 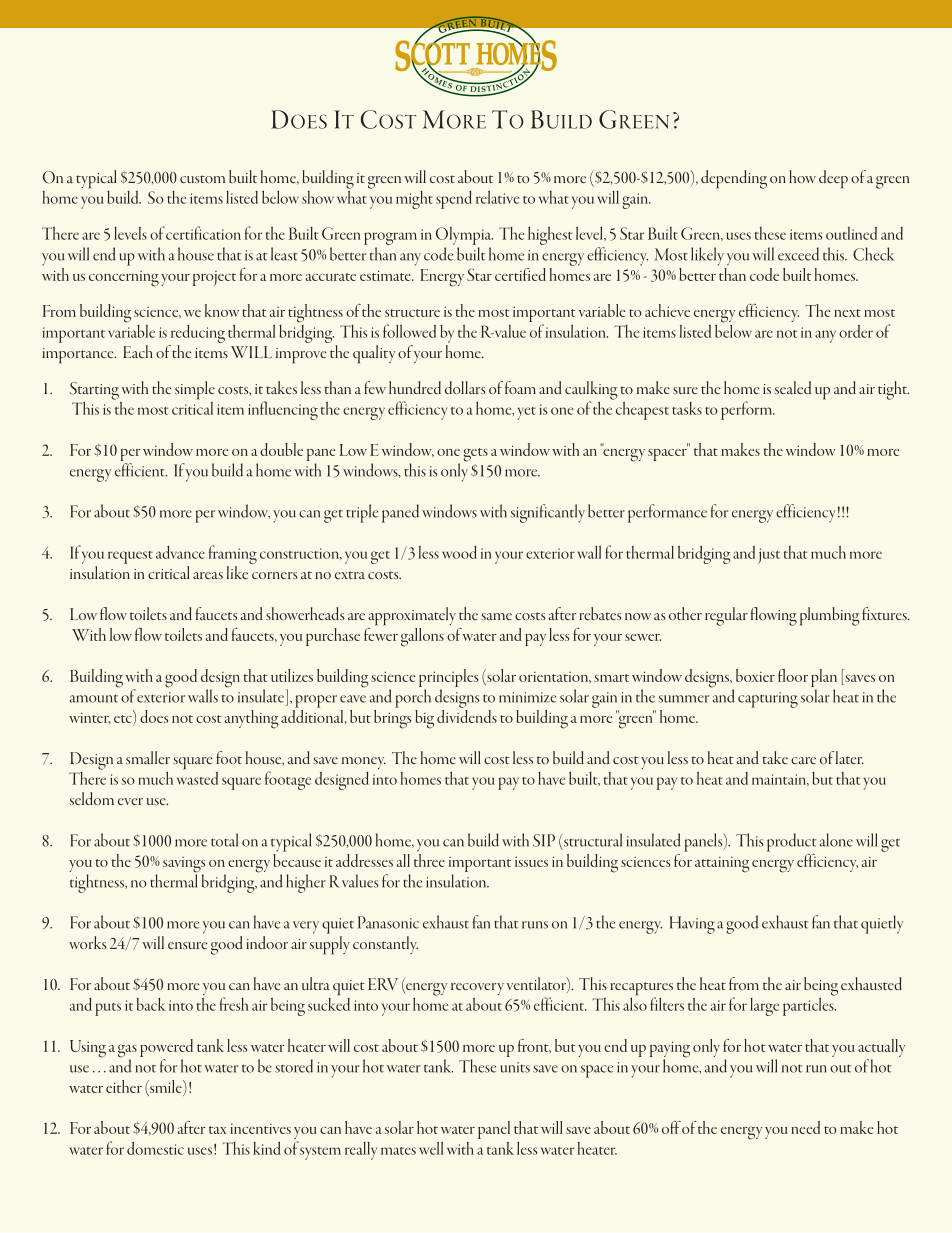 I want to click on principles, so click(x=448, y=679).
